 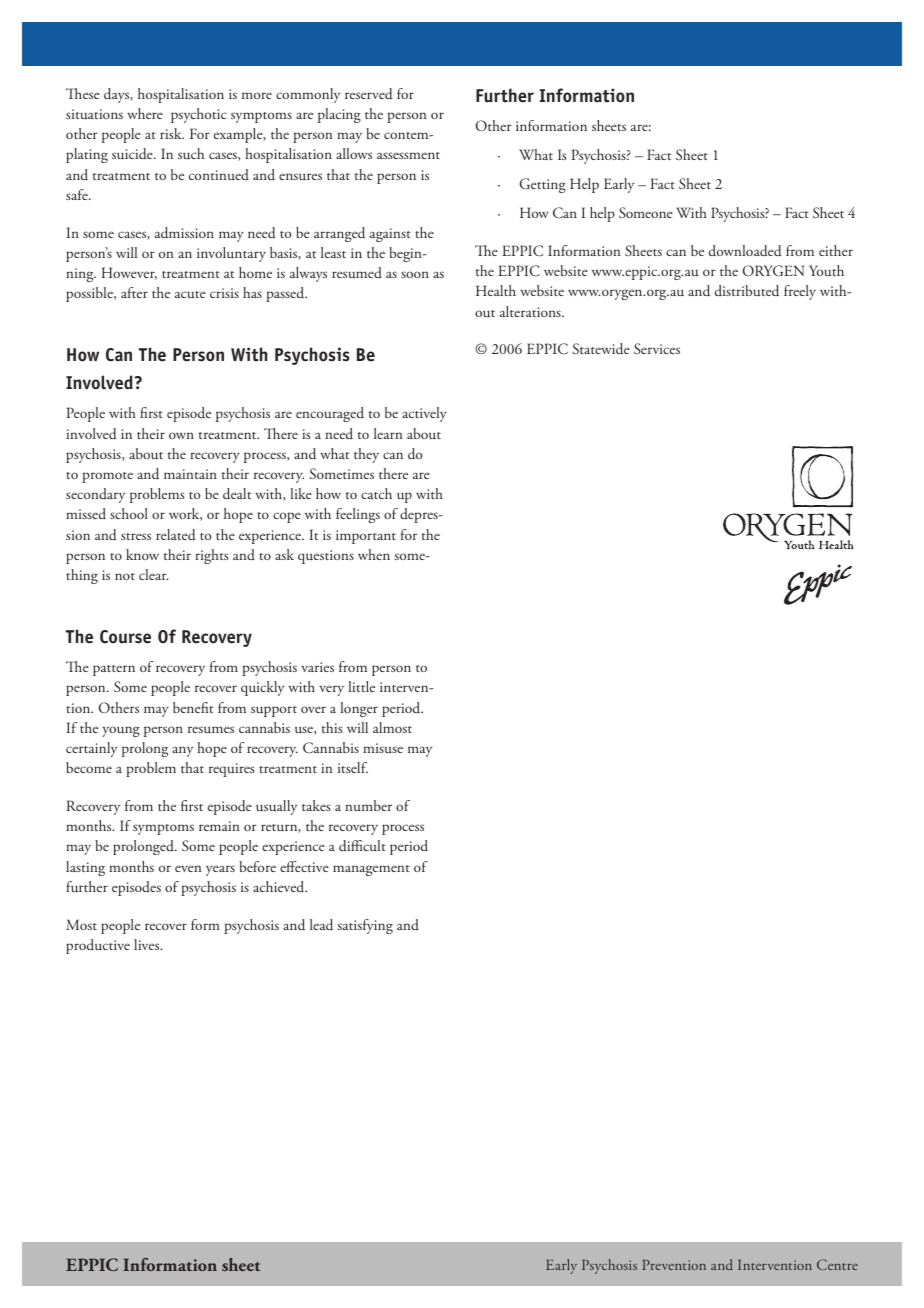 I want to click on Services, so click(x=657, y=348).
